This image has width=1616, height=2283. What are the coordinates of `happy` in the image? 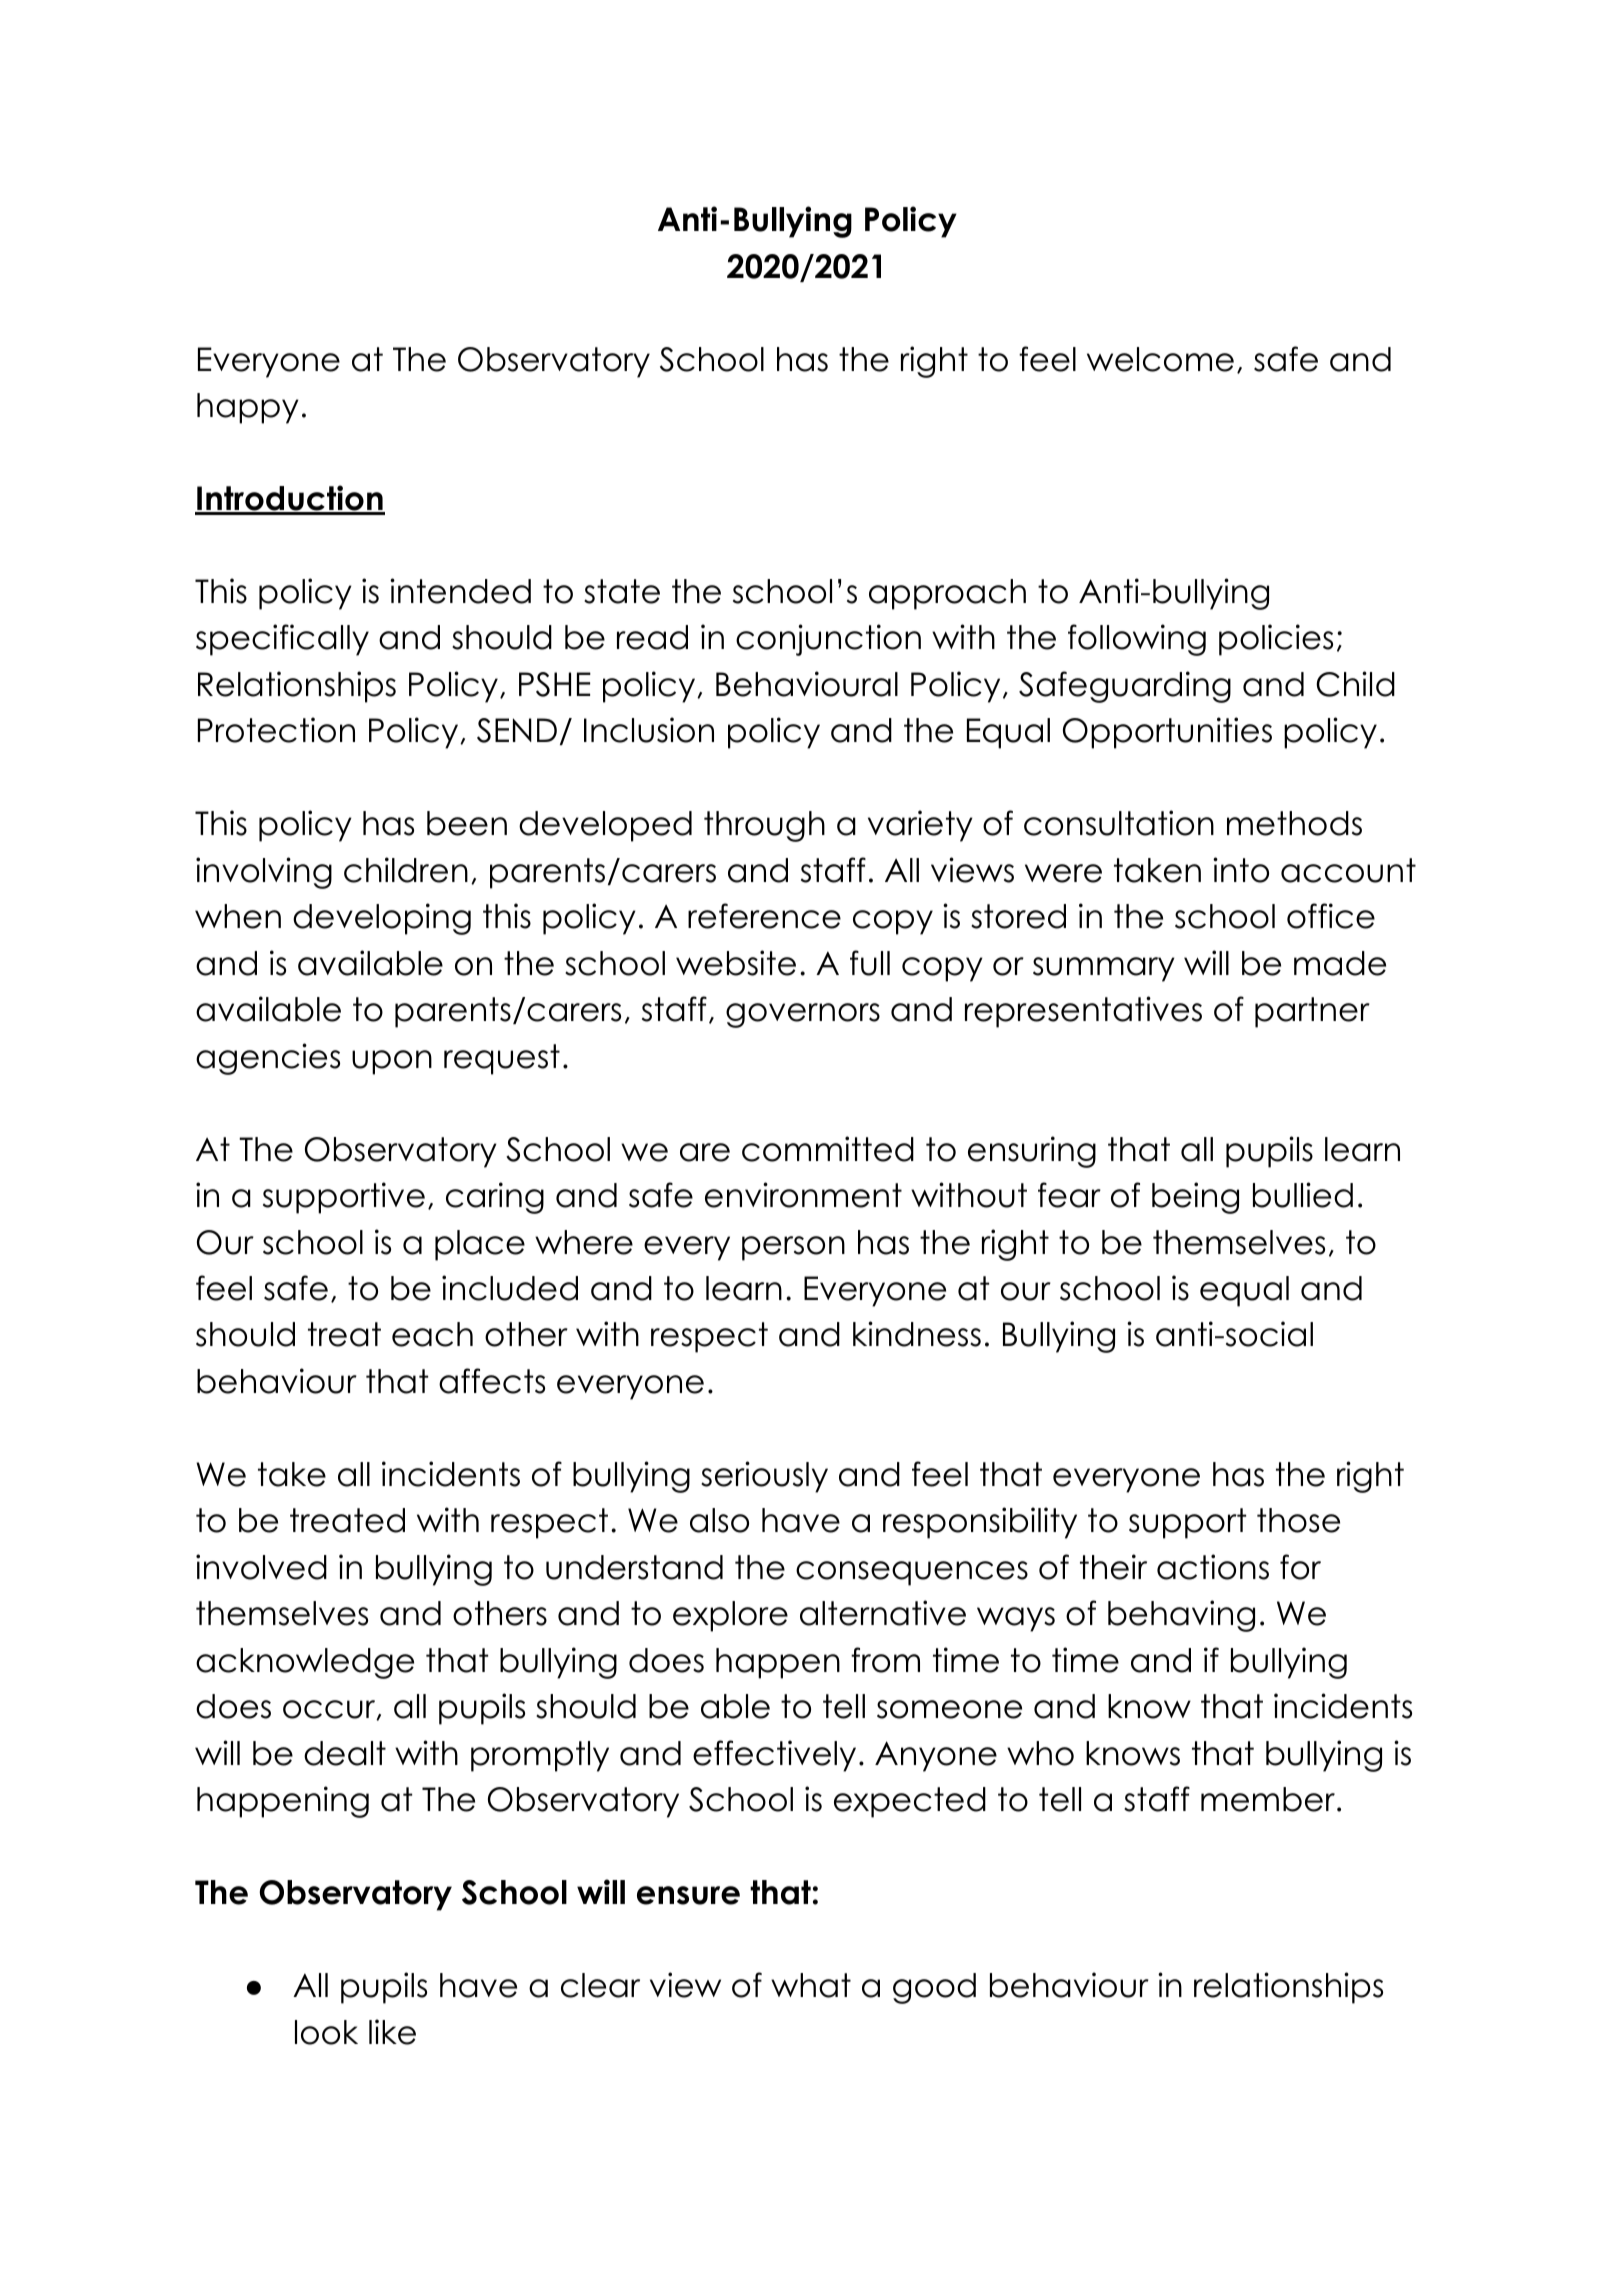 It's located at (248, 408).
